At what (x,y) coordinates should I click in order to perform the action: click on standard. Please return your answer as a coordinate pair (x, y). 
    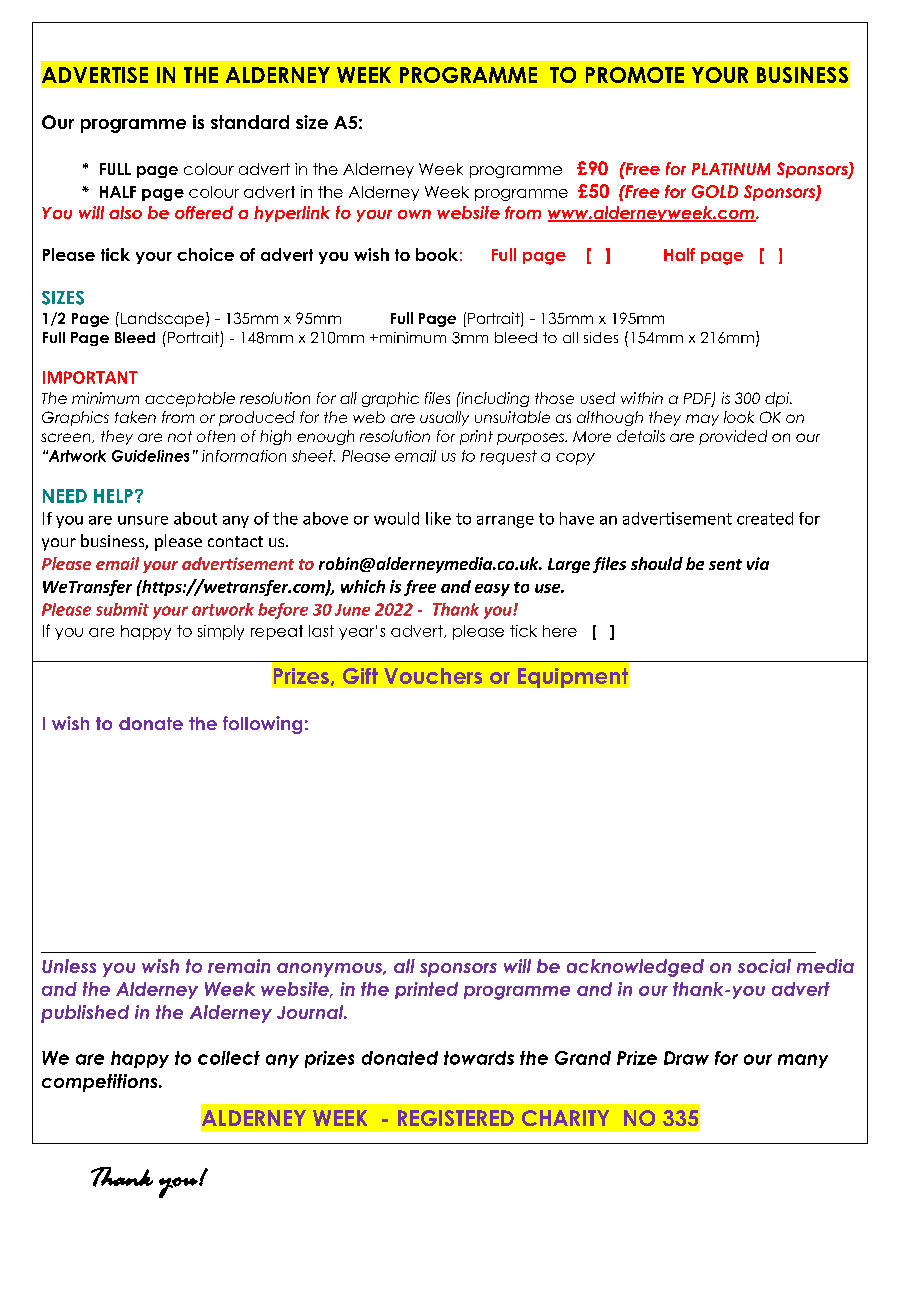
    Looking at the image, I should click on (250, 122).
